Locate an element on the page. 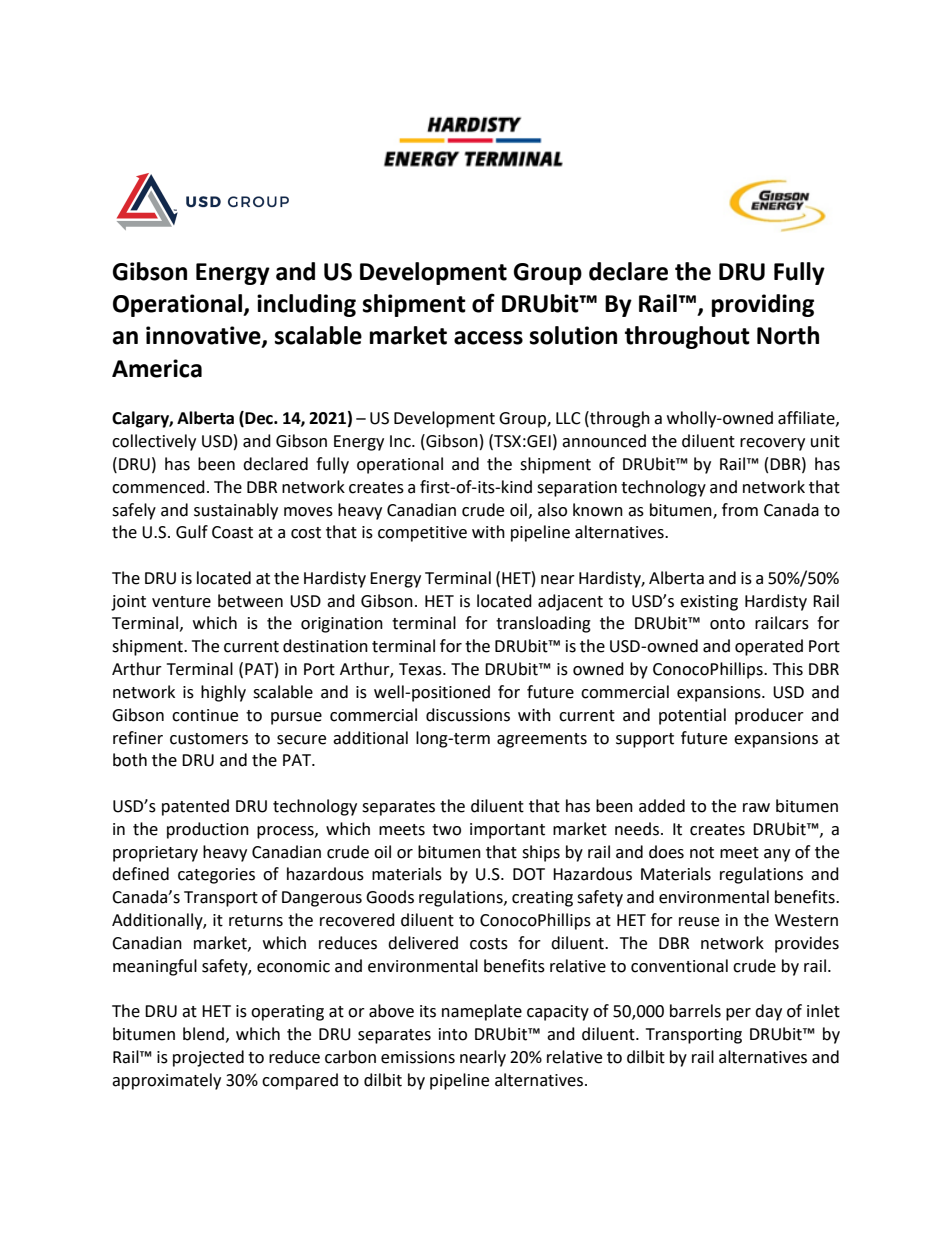 The image size is (952, 1233). reuse is located at coordinates (699, 922).
